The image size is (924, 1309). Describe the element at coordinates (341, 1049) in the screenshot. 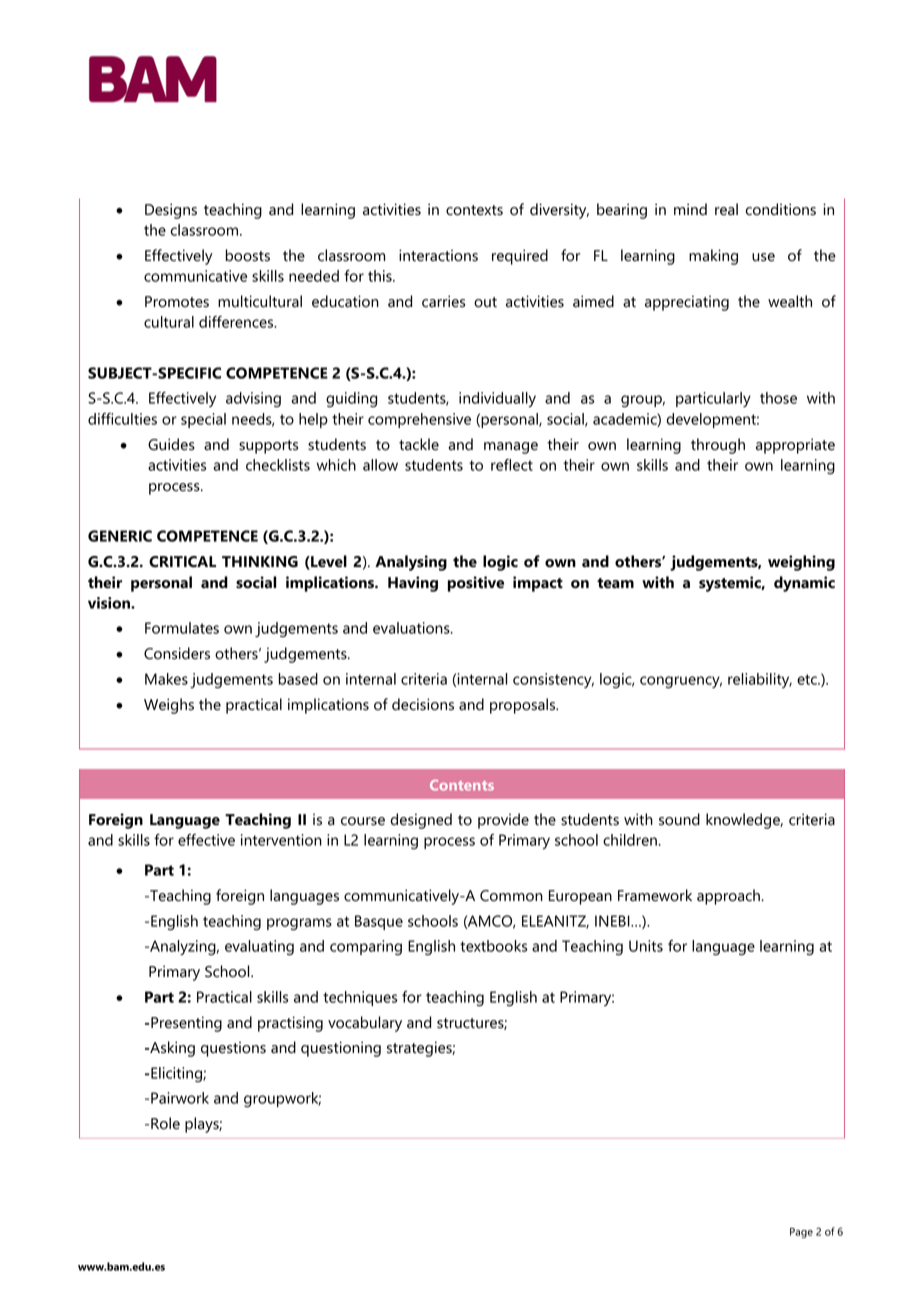

I see `questioning` at that location.
